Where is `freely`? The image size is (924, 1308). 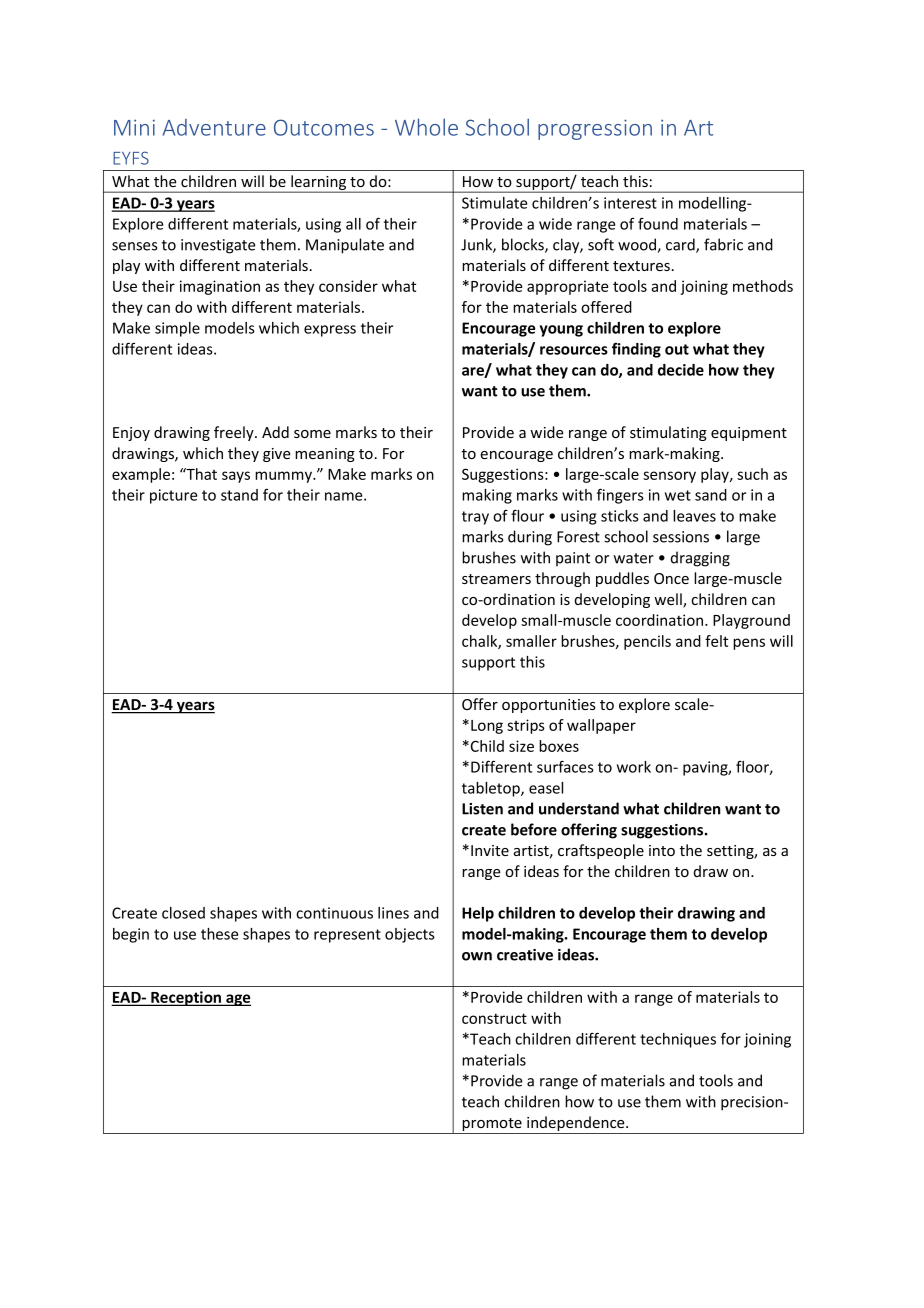 freely is located at coordinates (235, 433).
